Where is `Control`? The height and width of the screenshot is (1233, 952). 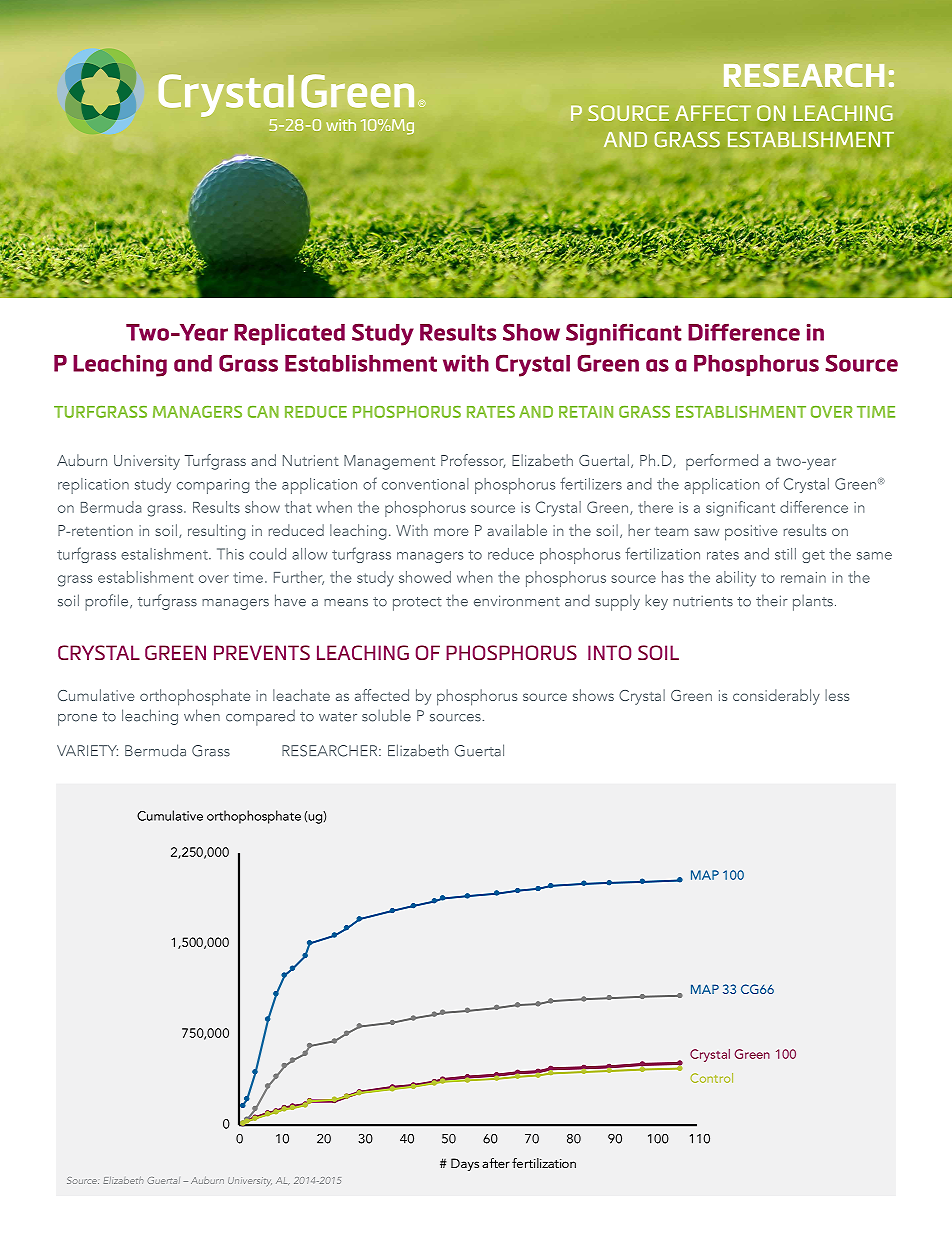
Control is located at coordinates (711, 1078).
